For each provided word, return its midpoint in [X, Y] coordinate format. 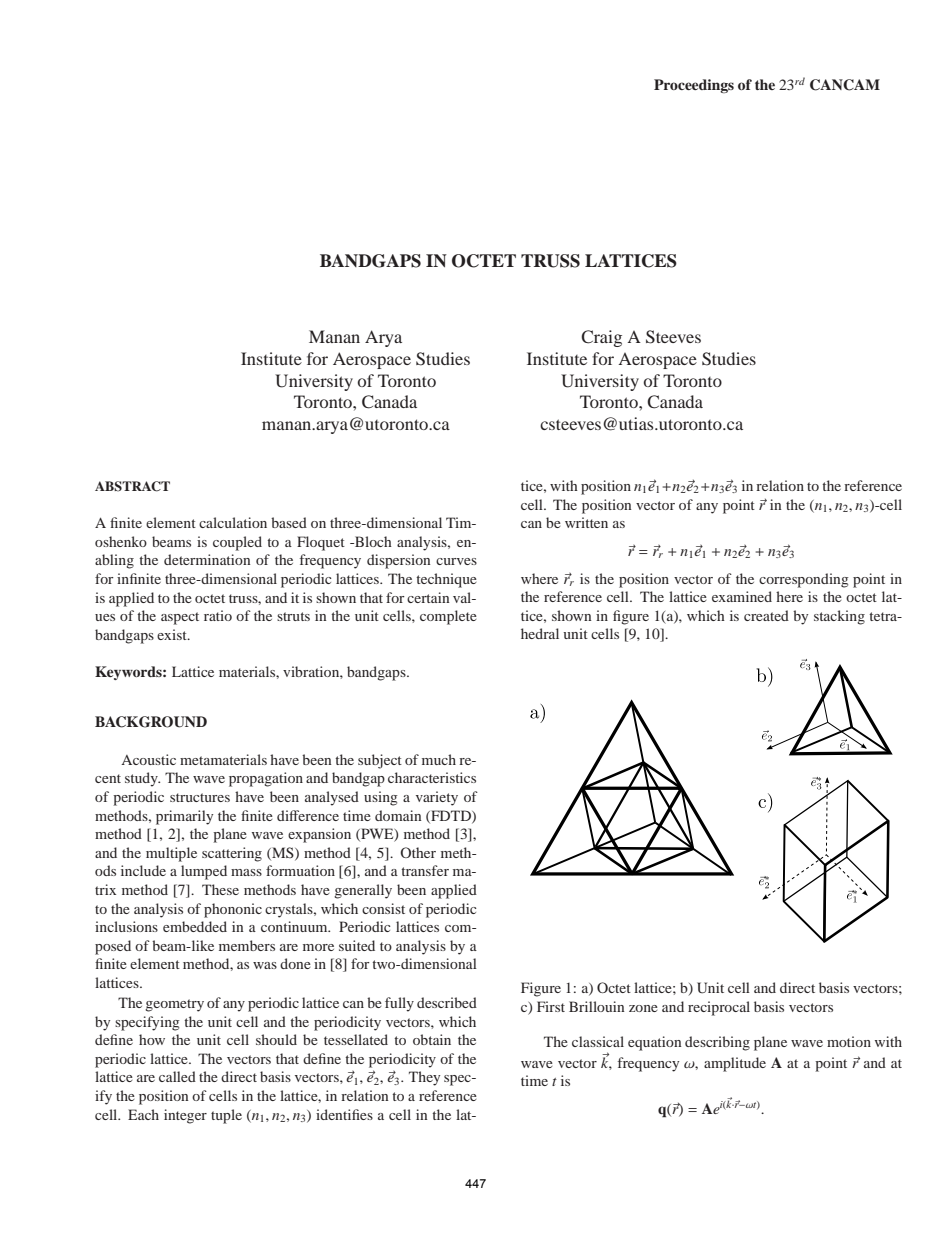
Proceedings [694, 86]
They [424, 1078]
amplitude [735, 1064]
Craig [601, 338]
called [177, 1076]
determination [207, 559]
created [766, 615]
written [586, 522]
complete [448, 617]
